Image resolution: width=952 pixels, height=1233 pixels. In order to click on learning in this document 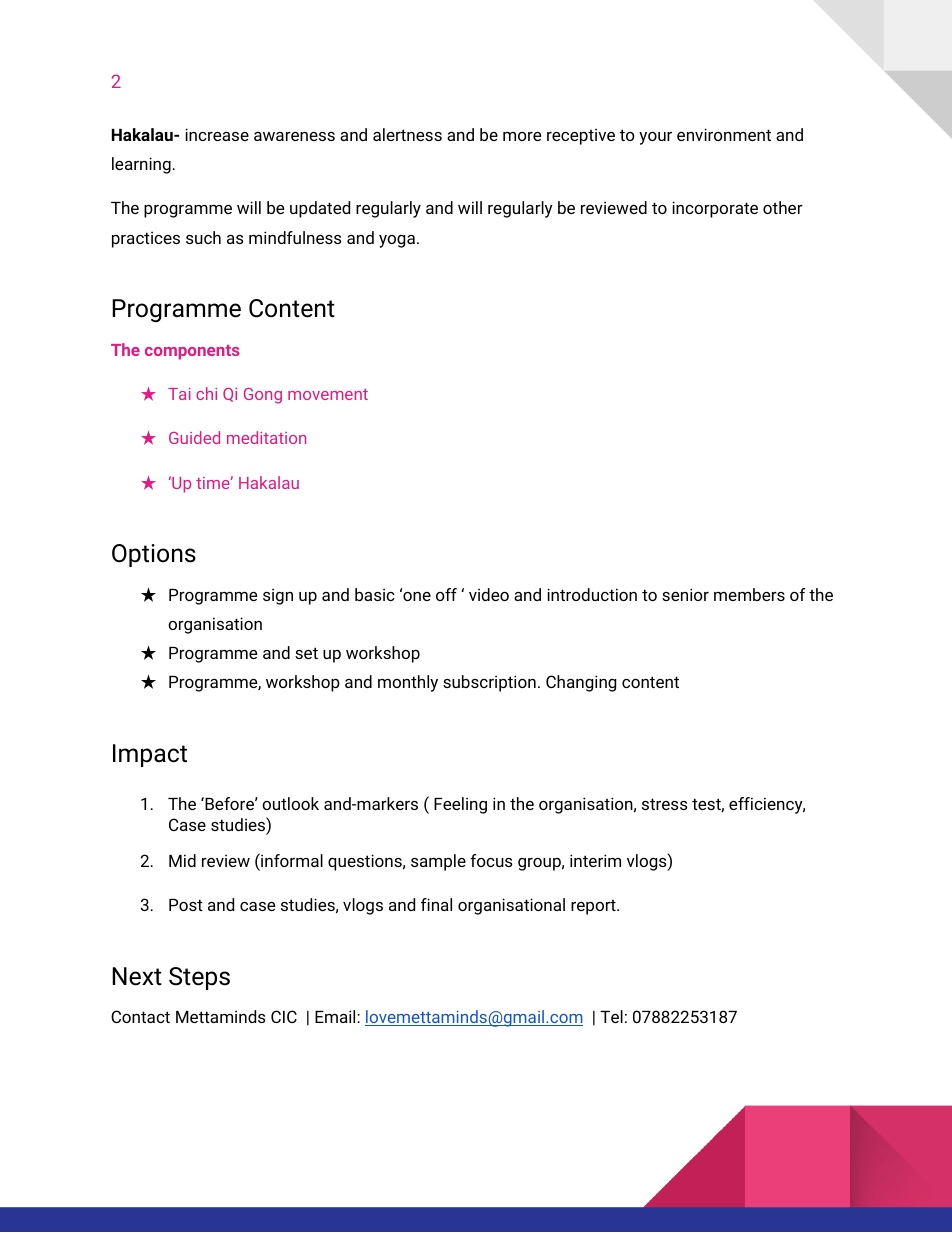, I will do `click(141, 165)`.
